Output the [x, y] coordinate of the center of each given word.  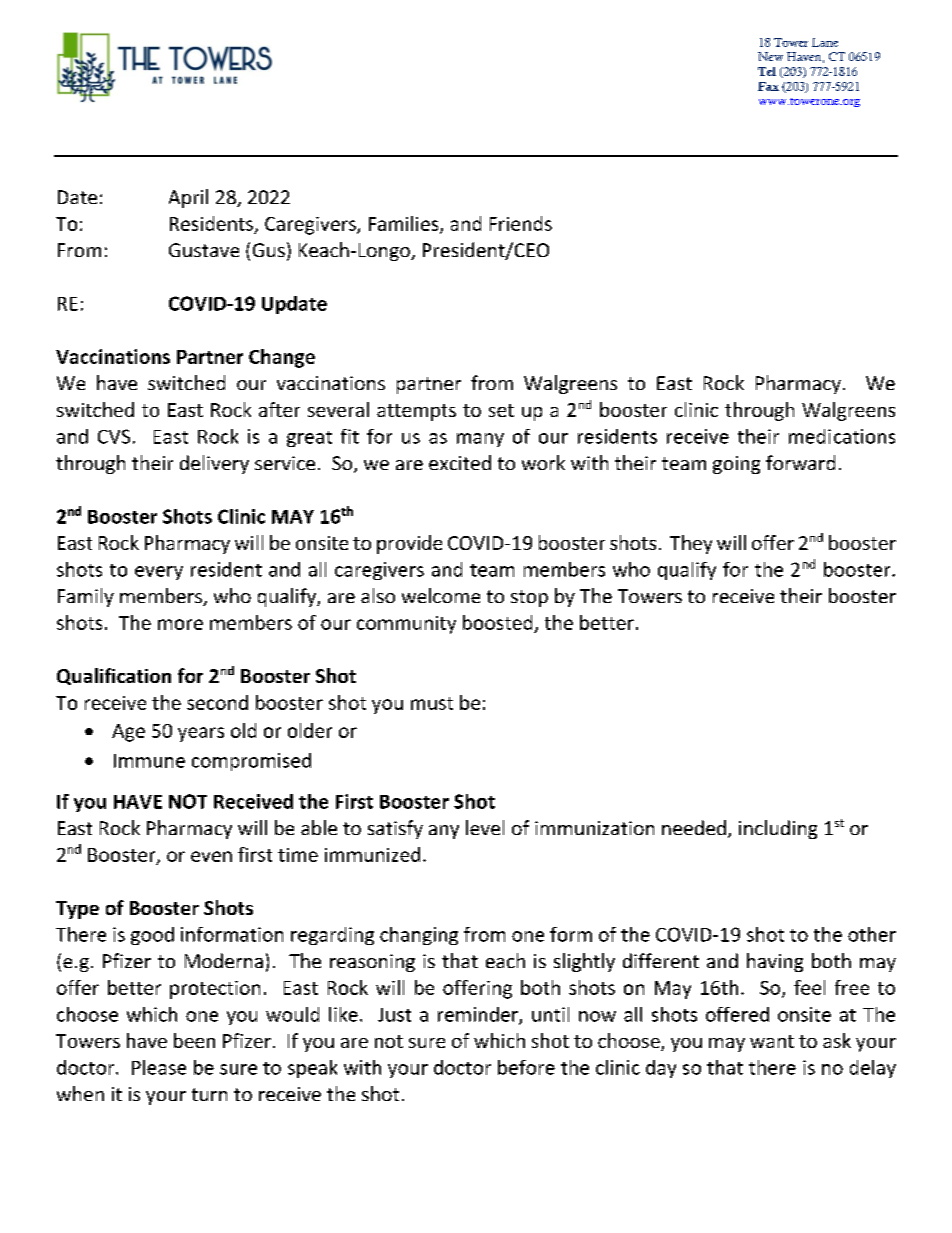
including [778, 829]
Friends [521, 223]
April [188, 198]
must [432, 703]
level [485, 827]
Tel [767, 71]
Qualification [114, 676]
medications [842, 436]
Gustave [204, 250]
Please [159, 1067]
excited [460, 462]
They [691, 544]
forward [800, 462]
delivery [214, 464]
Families [405, 224]
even [211, 856]
